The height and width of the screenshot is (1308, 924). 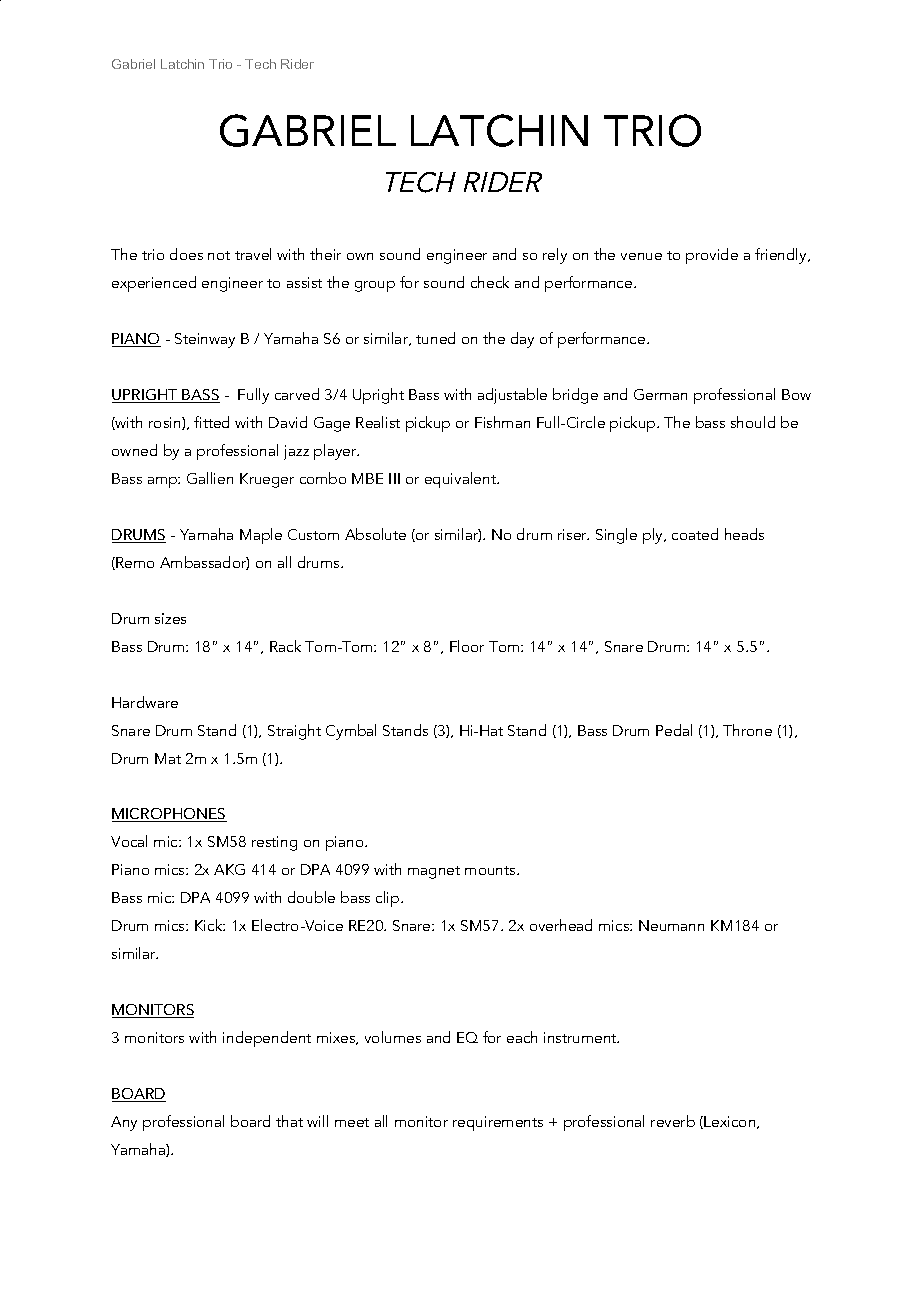 What do you see at coordinates (219, 255) in the screenshot?
I see `not` at bounding box center [219, 255].
